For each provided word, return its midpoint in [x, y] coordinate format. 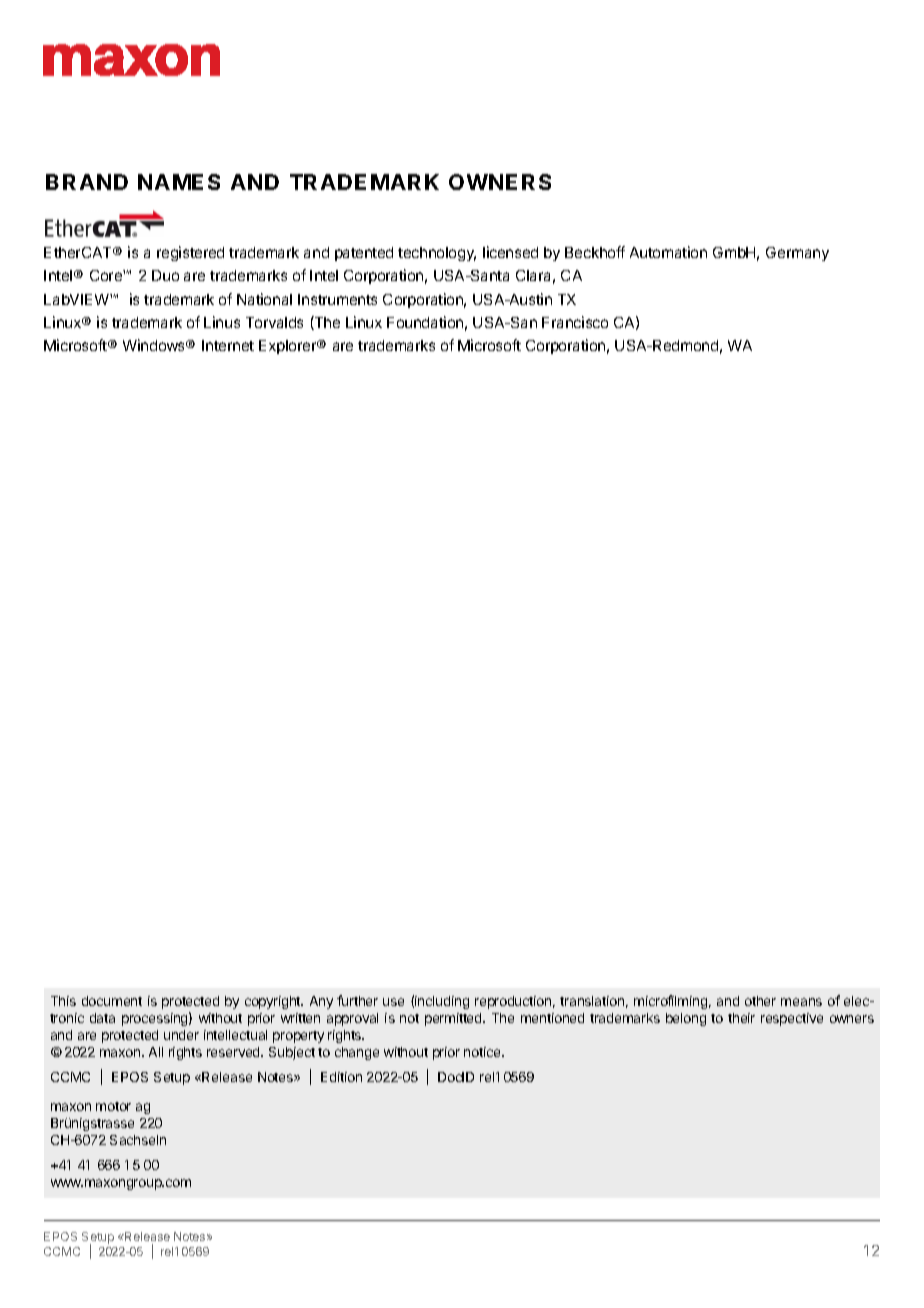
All [156, 1052]
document [112, 1001]
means [801, 1002]
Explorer [289, 347]
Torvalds [274, 322]
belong [686, 1019]
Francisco [575, 322]
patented [364, 254]
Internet [228, 345]
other [760, 1001]
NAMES [179, 182]
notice [483, 1052]
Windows [155, 345]
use [393, 1002]
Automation [668, 252]
